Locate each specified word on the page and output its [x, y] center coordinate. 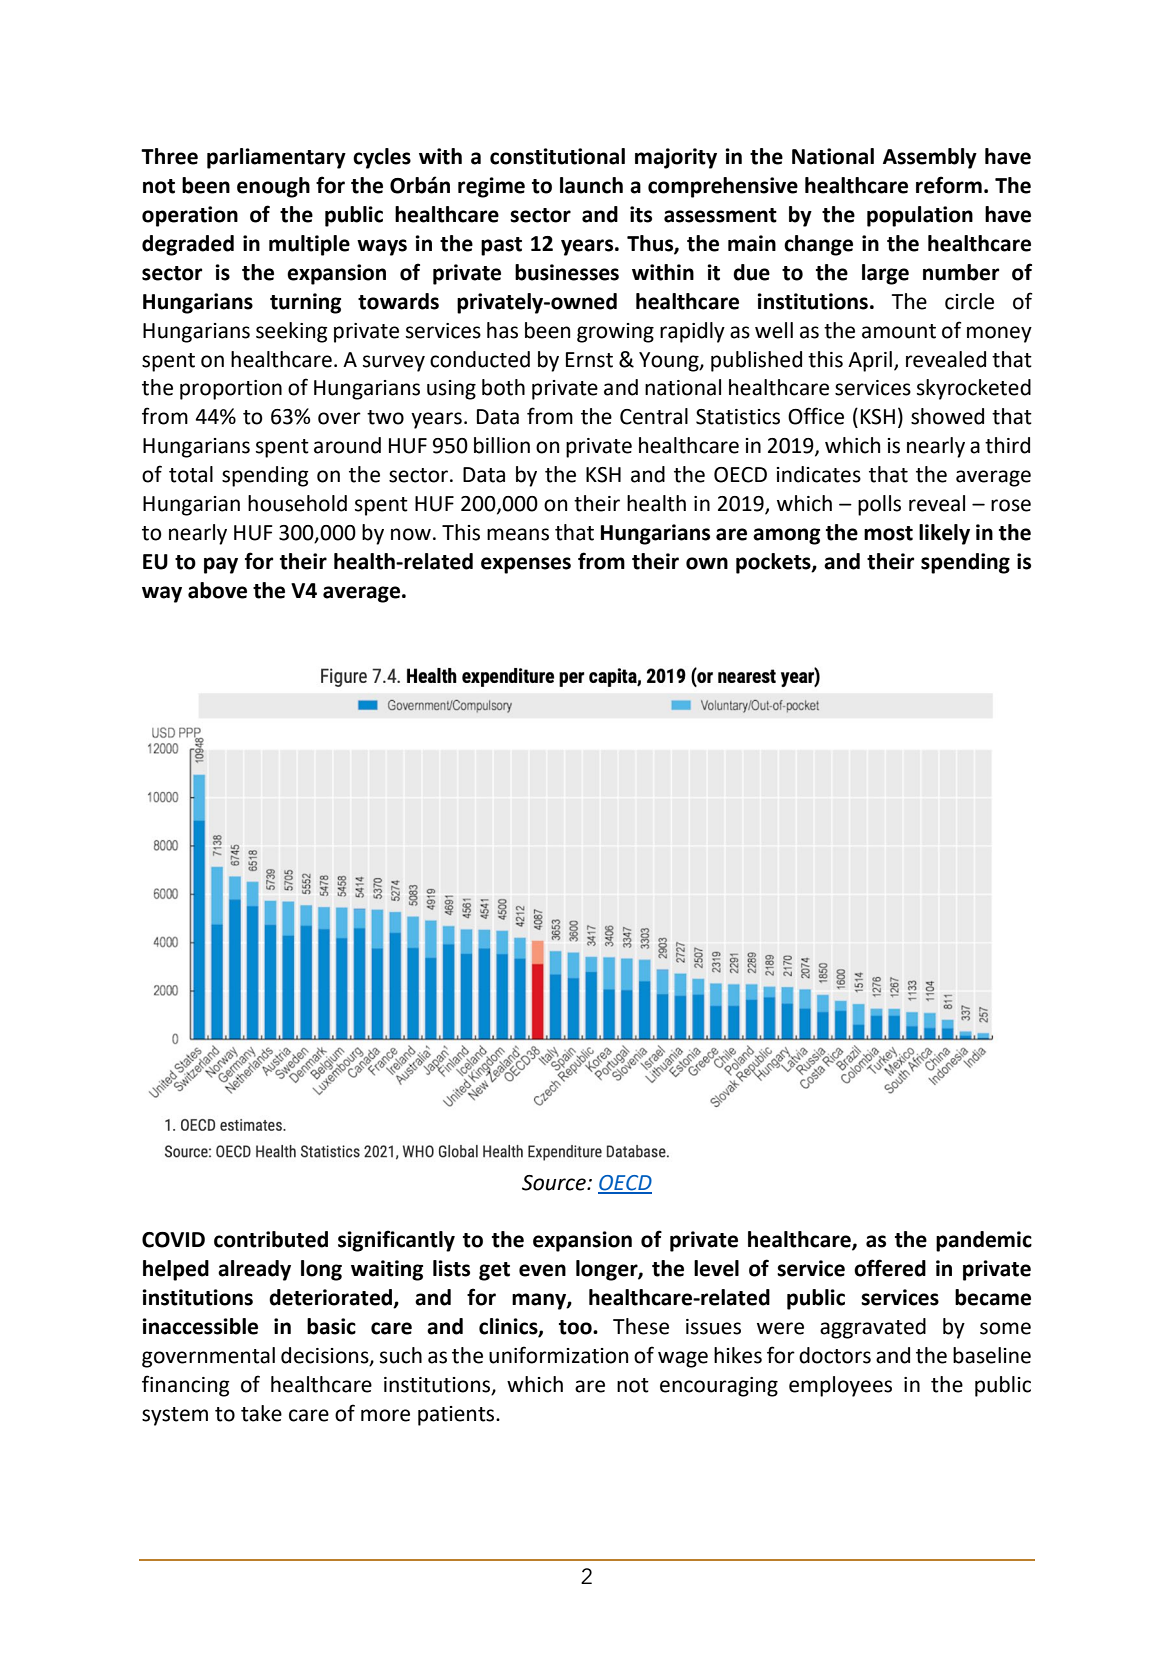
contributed [271, 1239]
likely [944, 534]
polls [879, 505]
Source [555, 1183]
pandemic [984, 1241]
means [518, 534]
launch [591, 185]
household [297, 503]
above [217, 590]
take [261, 1413]
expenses [526, 565]
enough [273, 187]
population [920, 216]
